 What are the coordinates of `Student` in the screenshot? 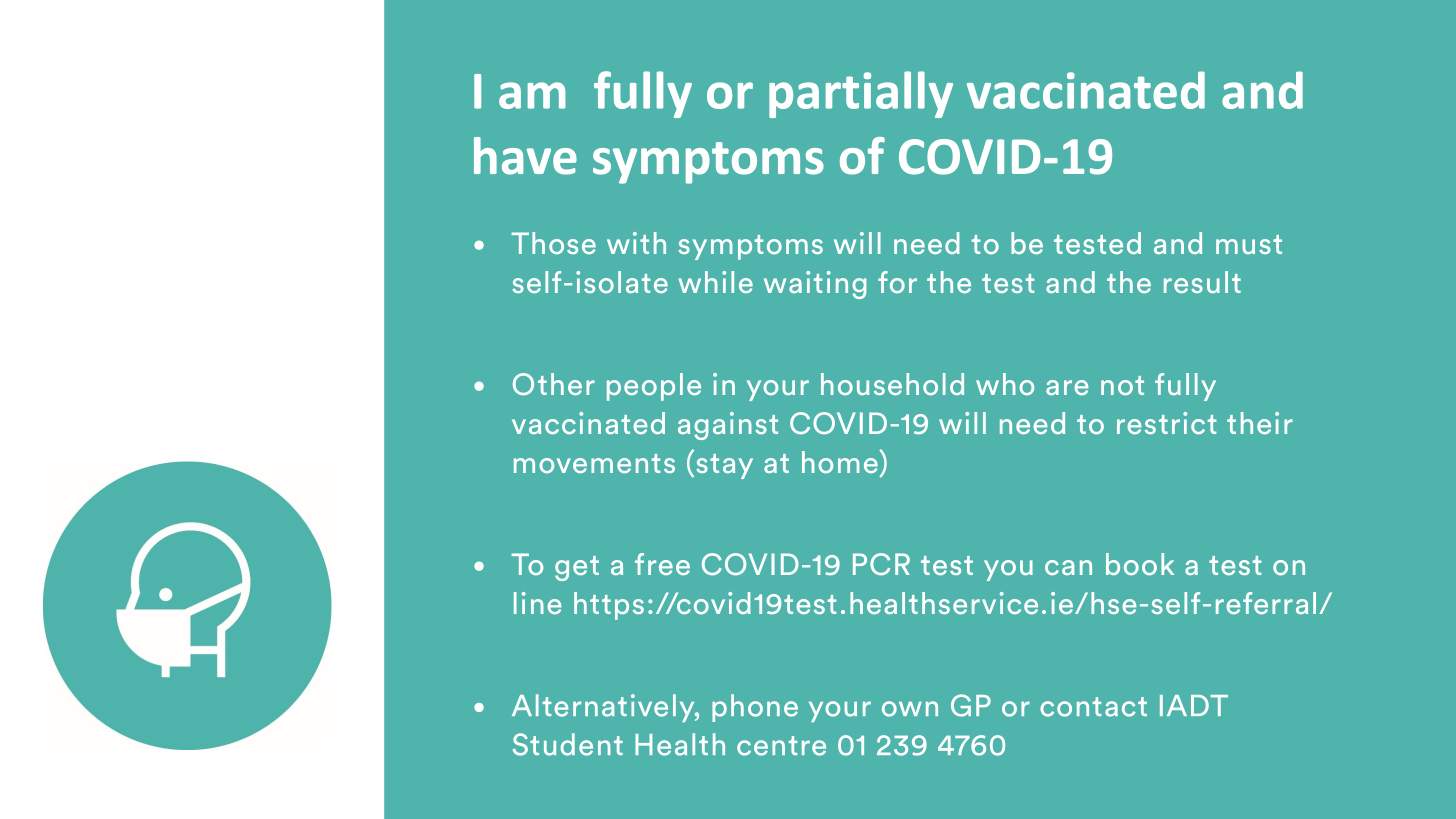 It's located at (568, 744).
